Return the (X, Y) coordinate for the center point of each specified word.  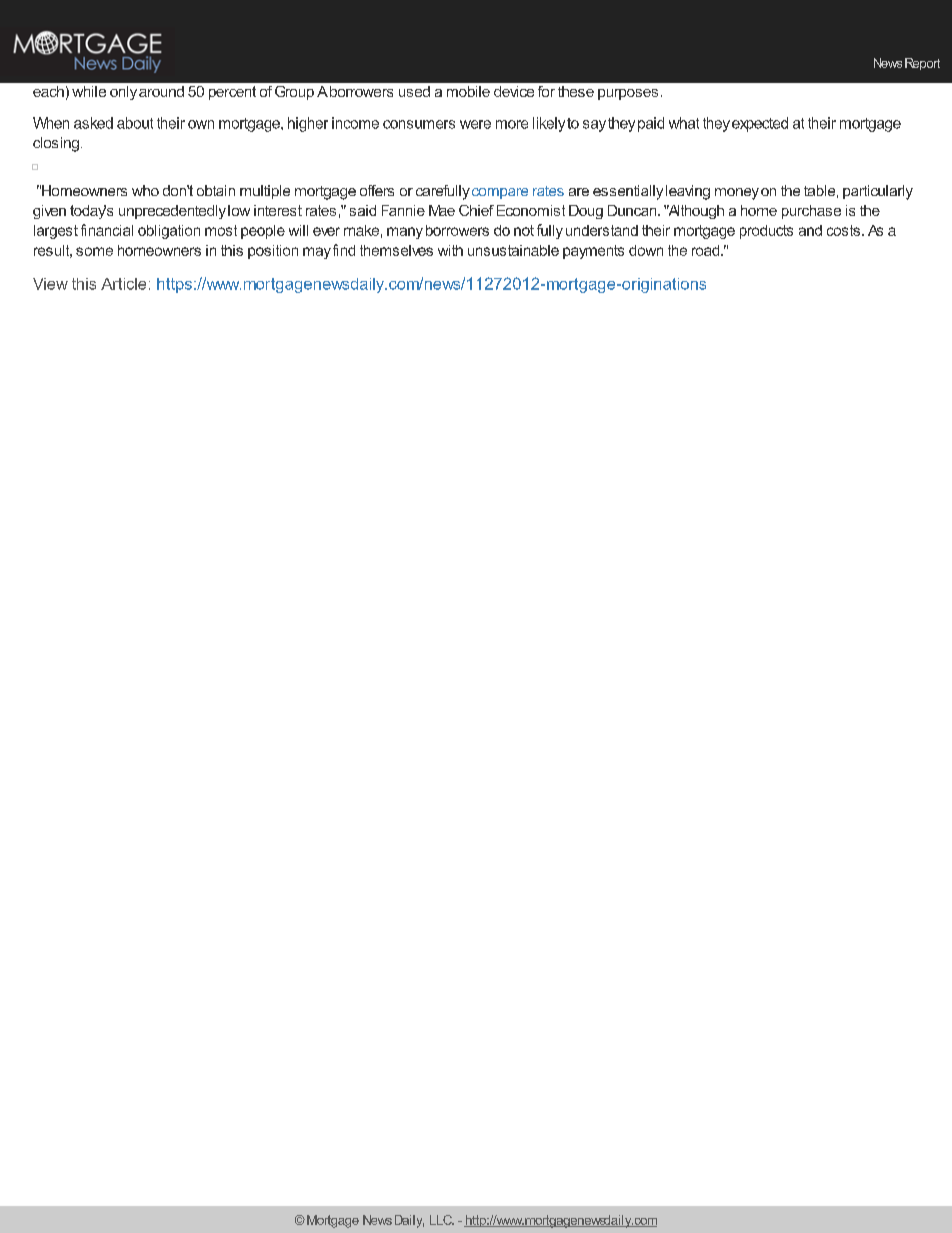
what (684, 123)
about (135, 123)
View (50, 284)
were (475, 124)
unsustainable (513, 250)
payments (593, 252)
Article (123, 284)
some (94, 251)
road (707, 250)
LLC (442, 1220)
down (646, 250)
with (450, 250)
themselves (396, 250)
